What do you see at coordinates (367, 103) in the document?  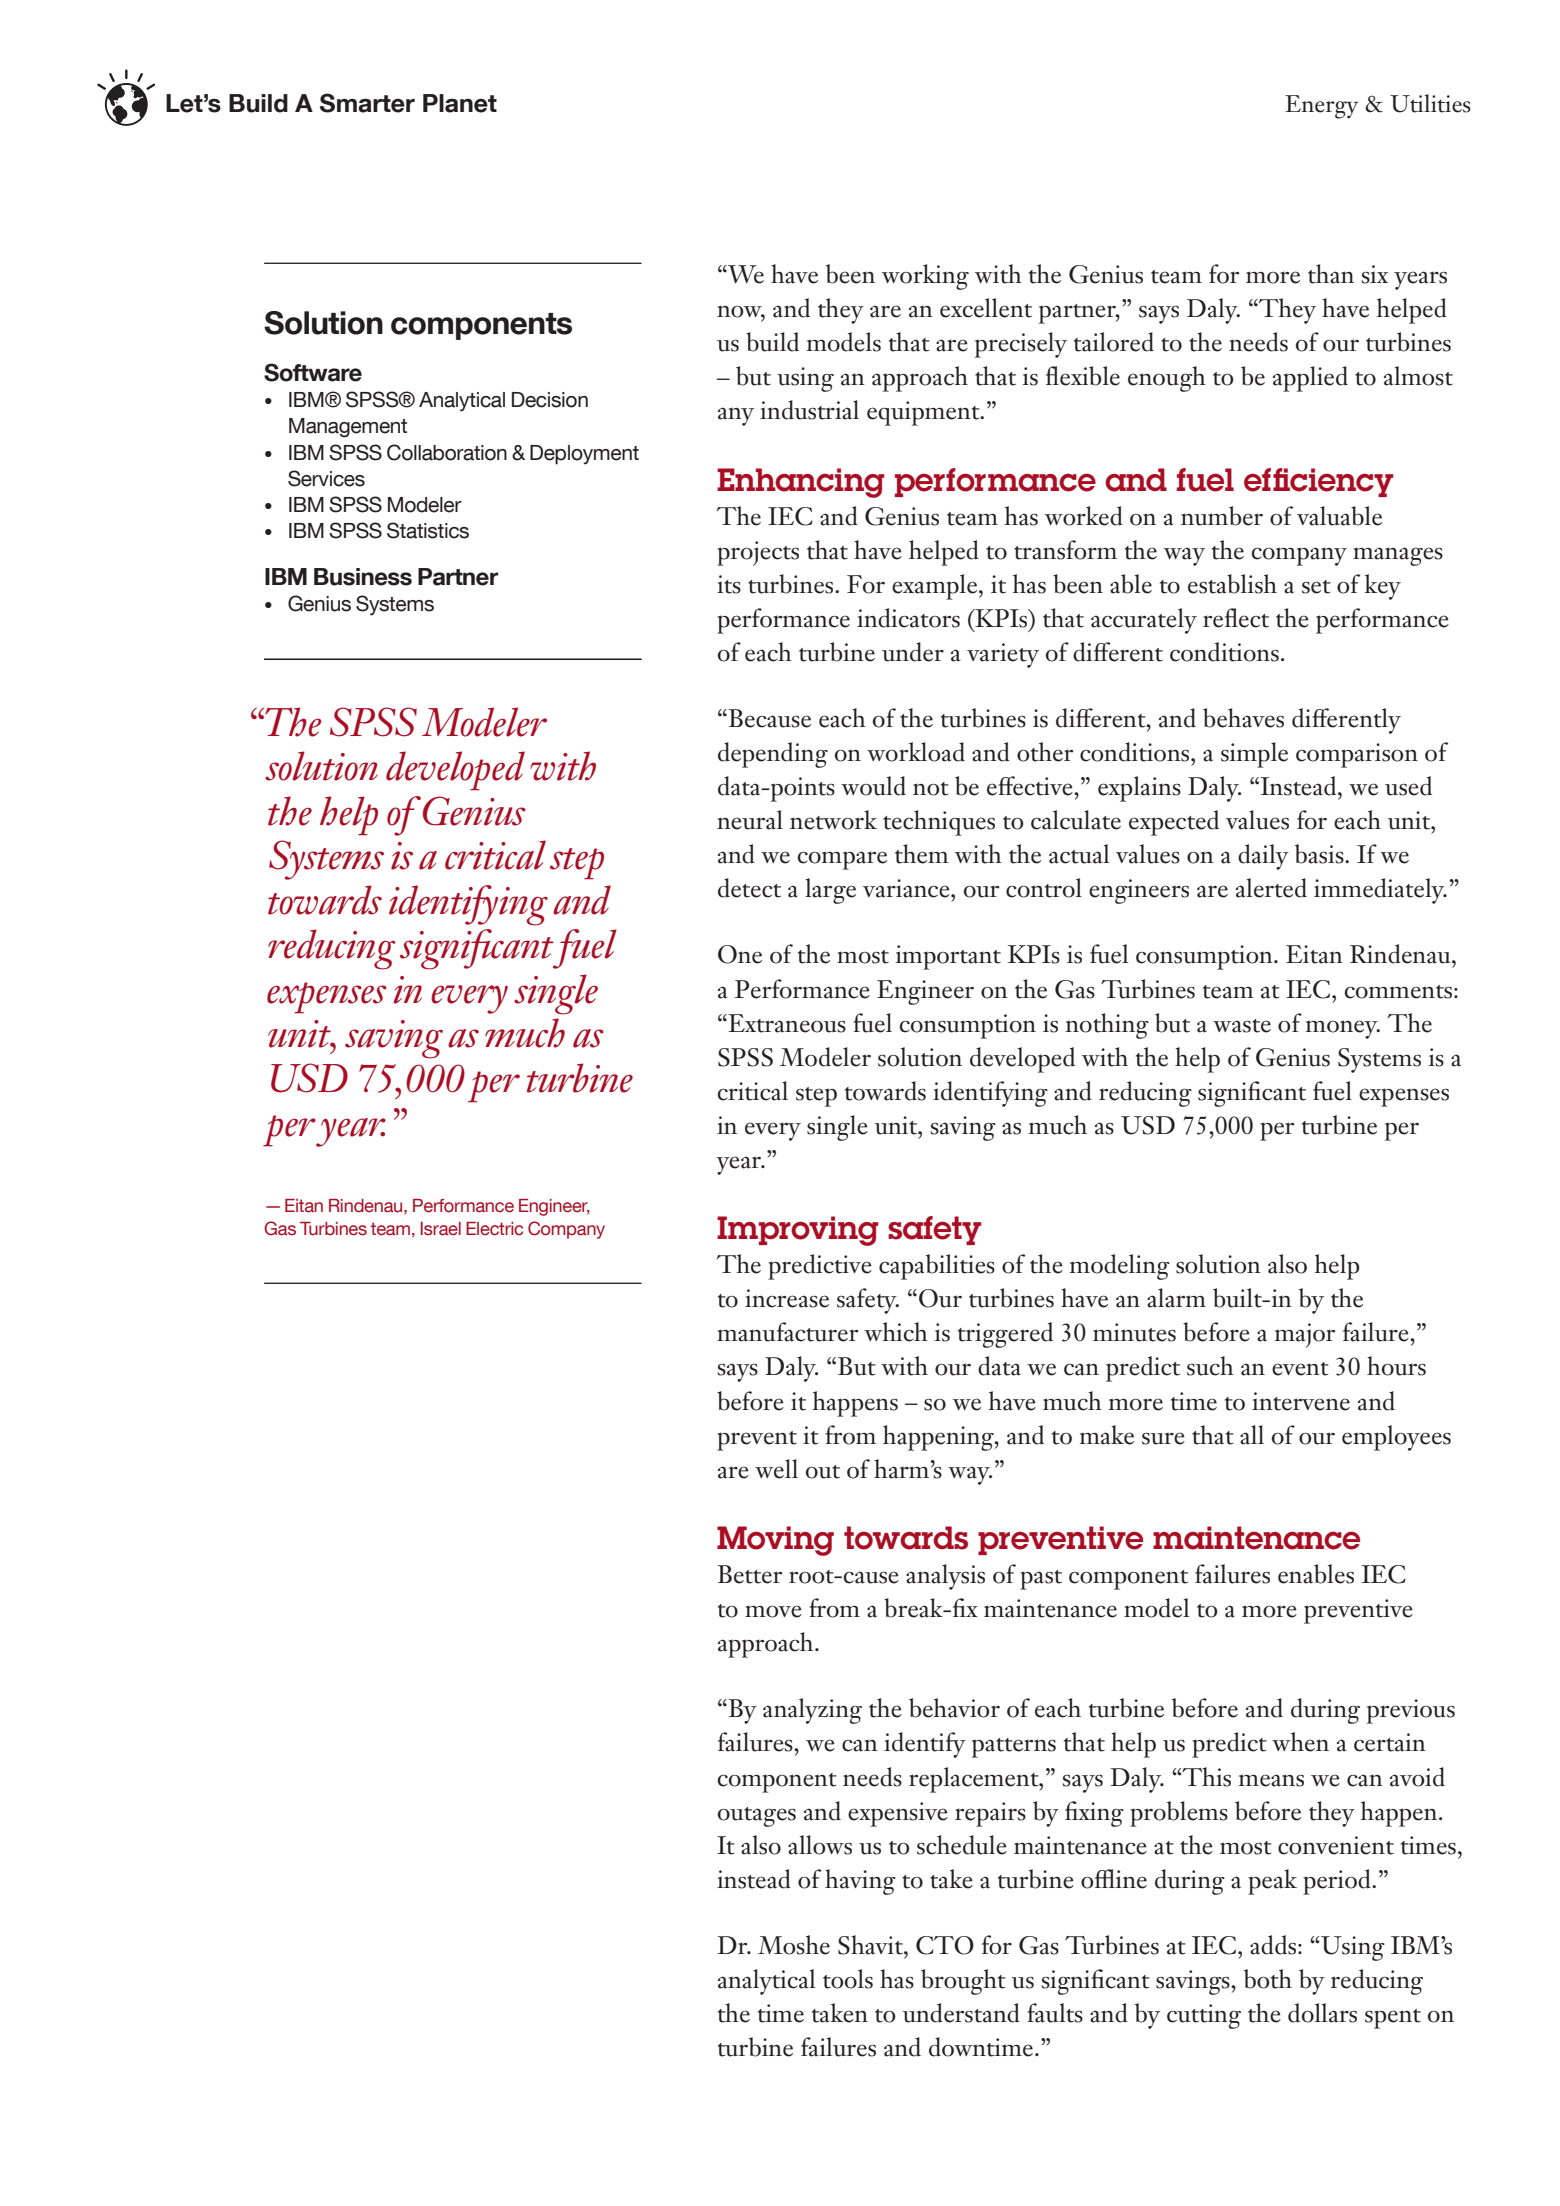 I see `Smarter` at bounding box center [367, 103].
